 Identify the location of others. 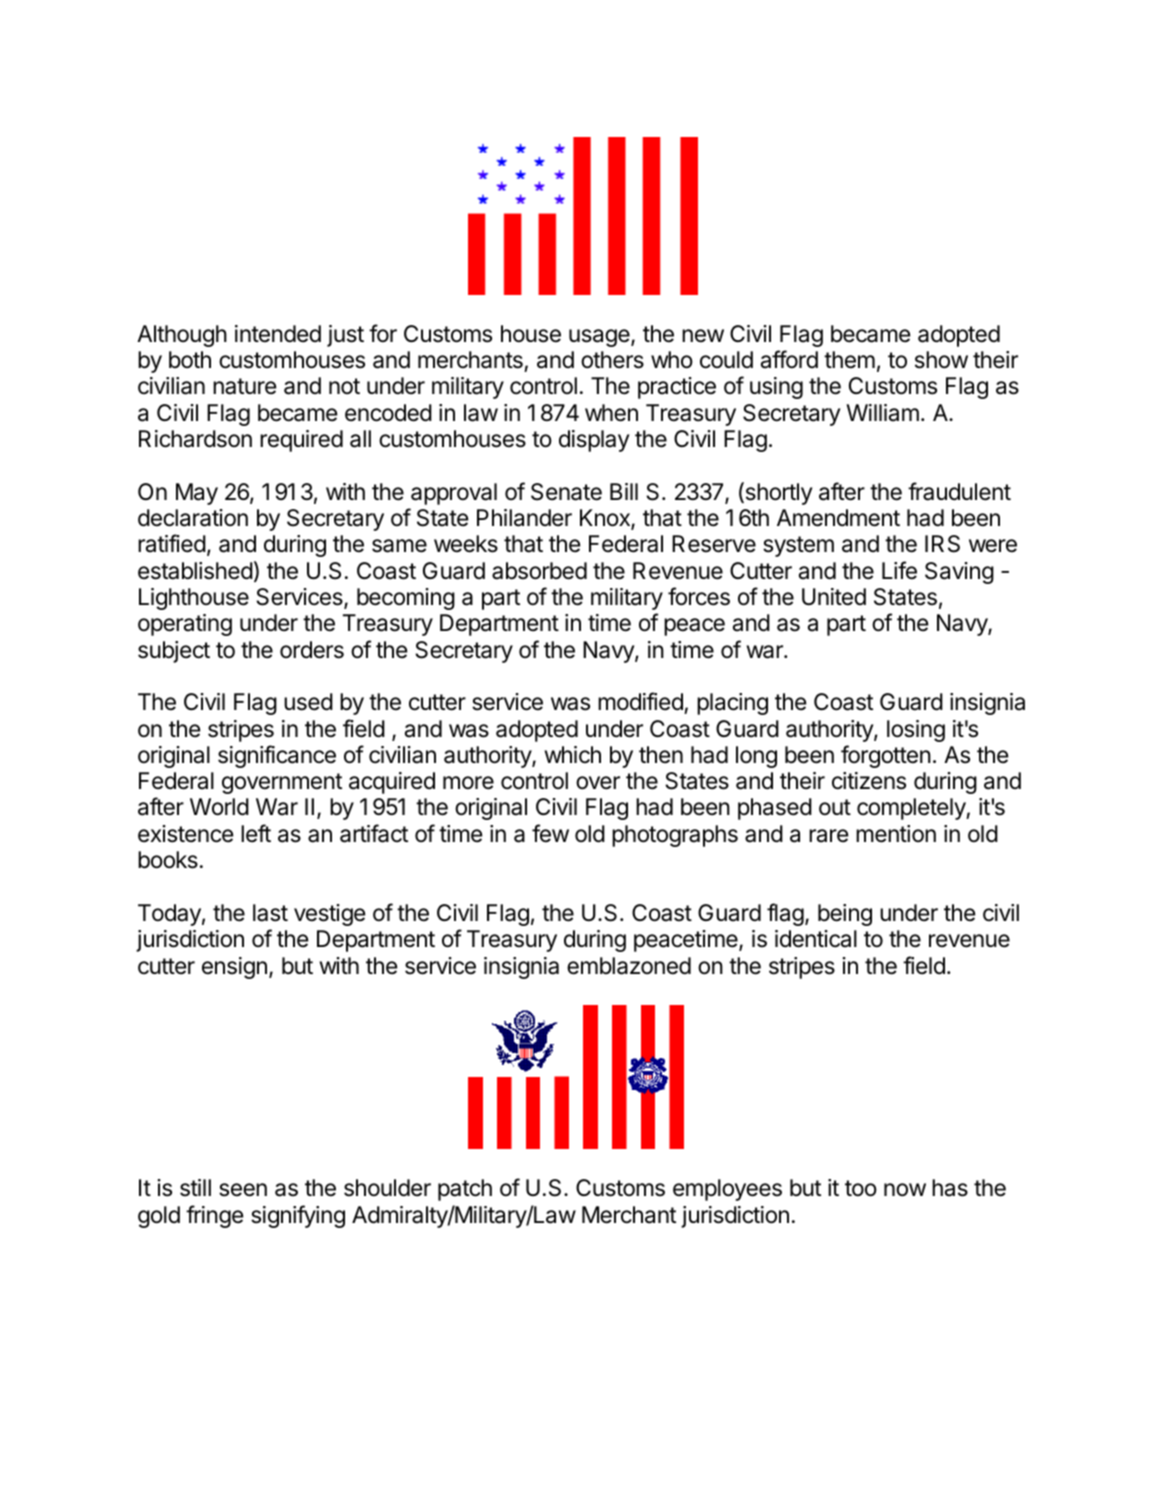
(612, 360).
